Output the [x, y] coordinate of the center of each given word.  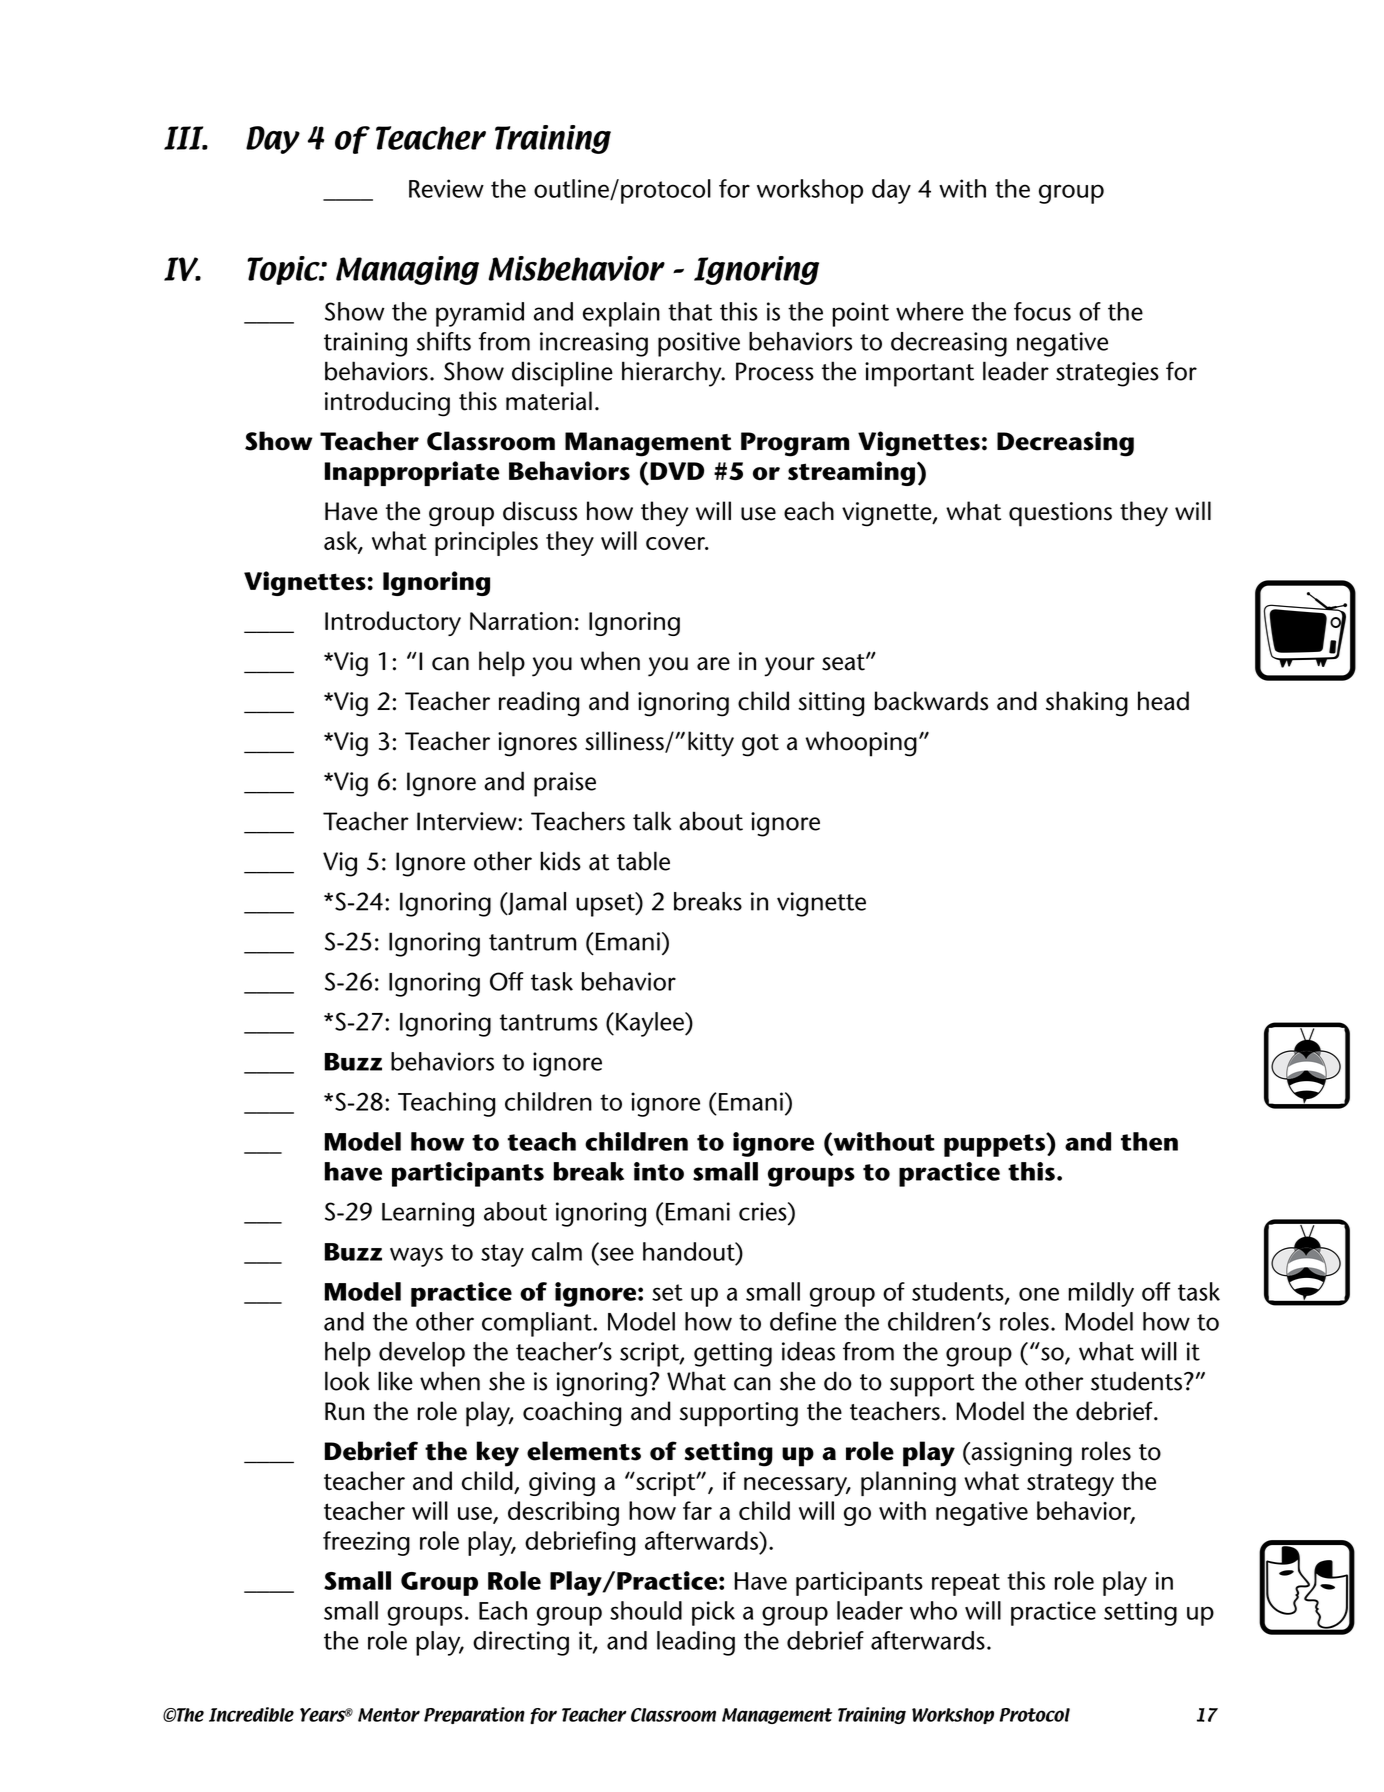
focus [1042, 311]
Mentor [389, 1715]
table [643, 861]
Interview [468, 821]
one [1039, 1294]
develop [422, 1354]
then [1149, 1141]
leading [696, 1643]
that [690, 311]
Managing [407, 270]
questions [1060, 514]
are [713, 664]
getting [733, 1354]
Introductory [393, 623]
